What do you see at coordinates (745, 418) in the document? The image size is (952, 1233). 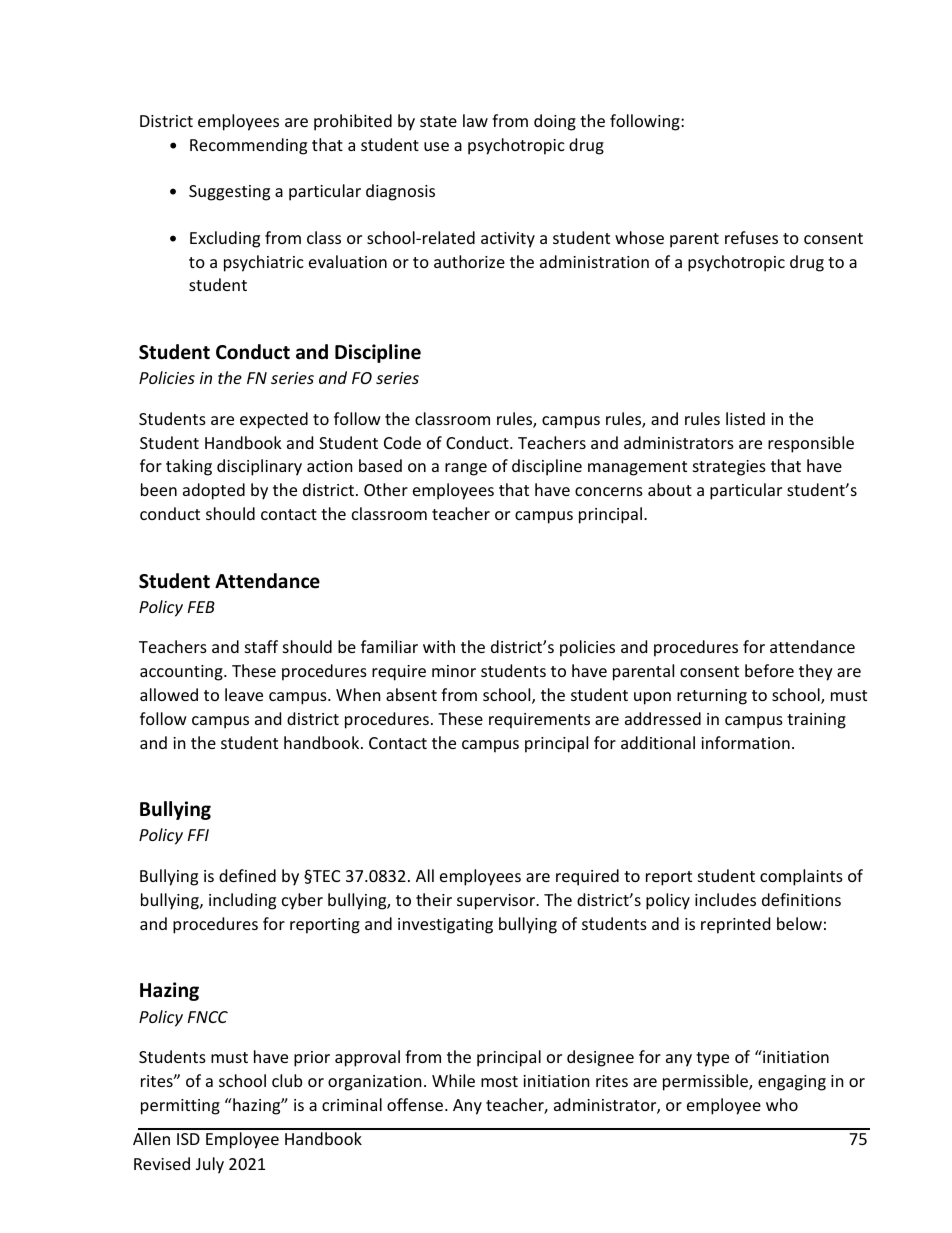 I see `listed` at bounding box center [745, 418].
